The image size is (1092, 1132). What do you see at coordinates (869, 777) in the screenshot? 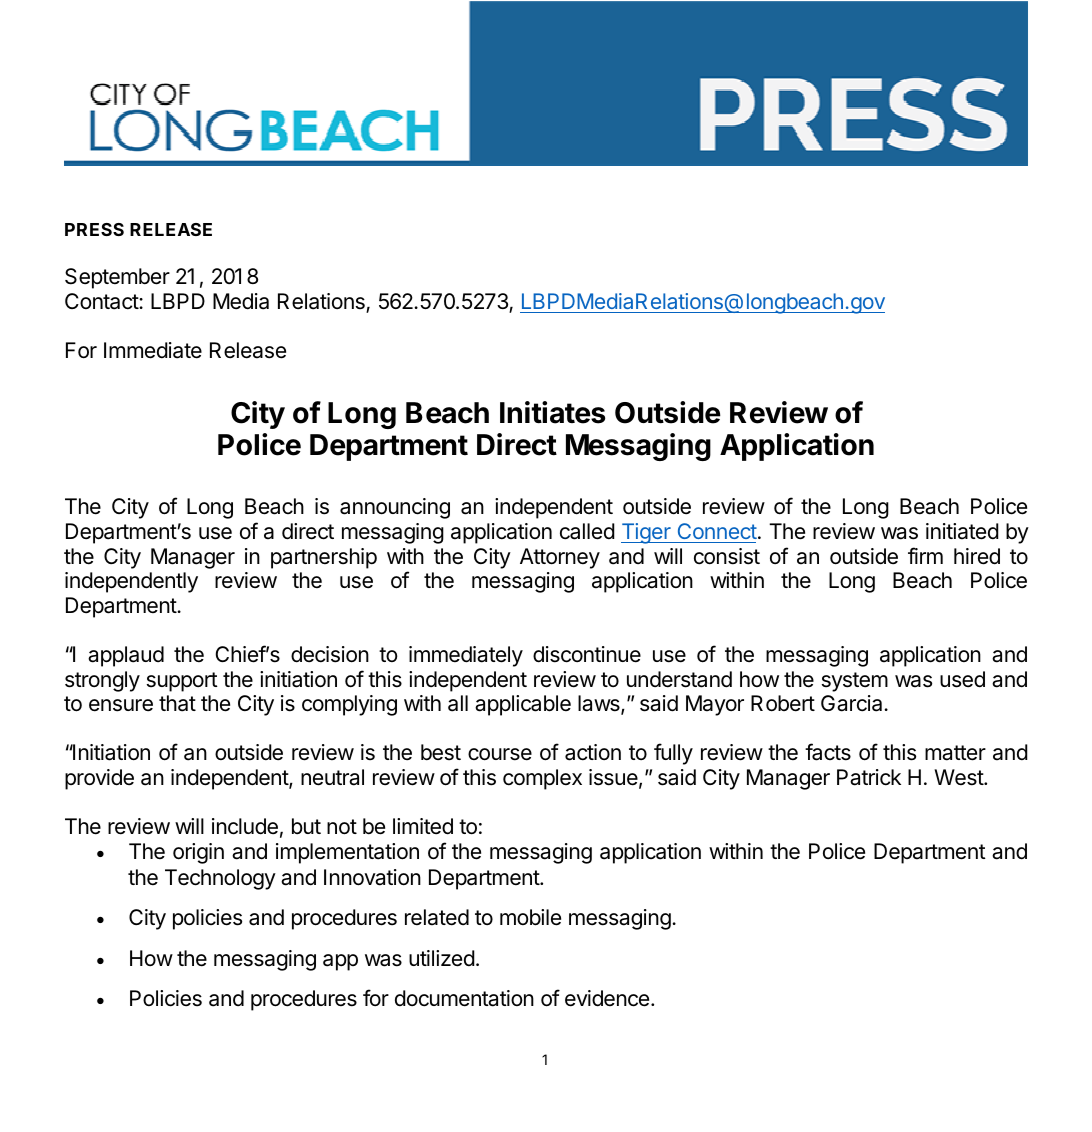
I see `Patrick` at bounding box center [869, 777].
